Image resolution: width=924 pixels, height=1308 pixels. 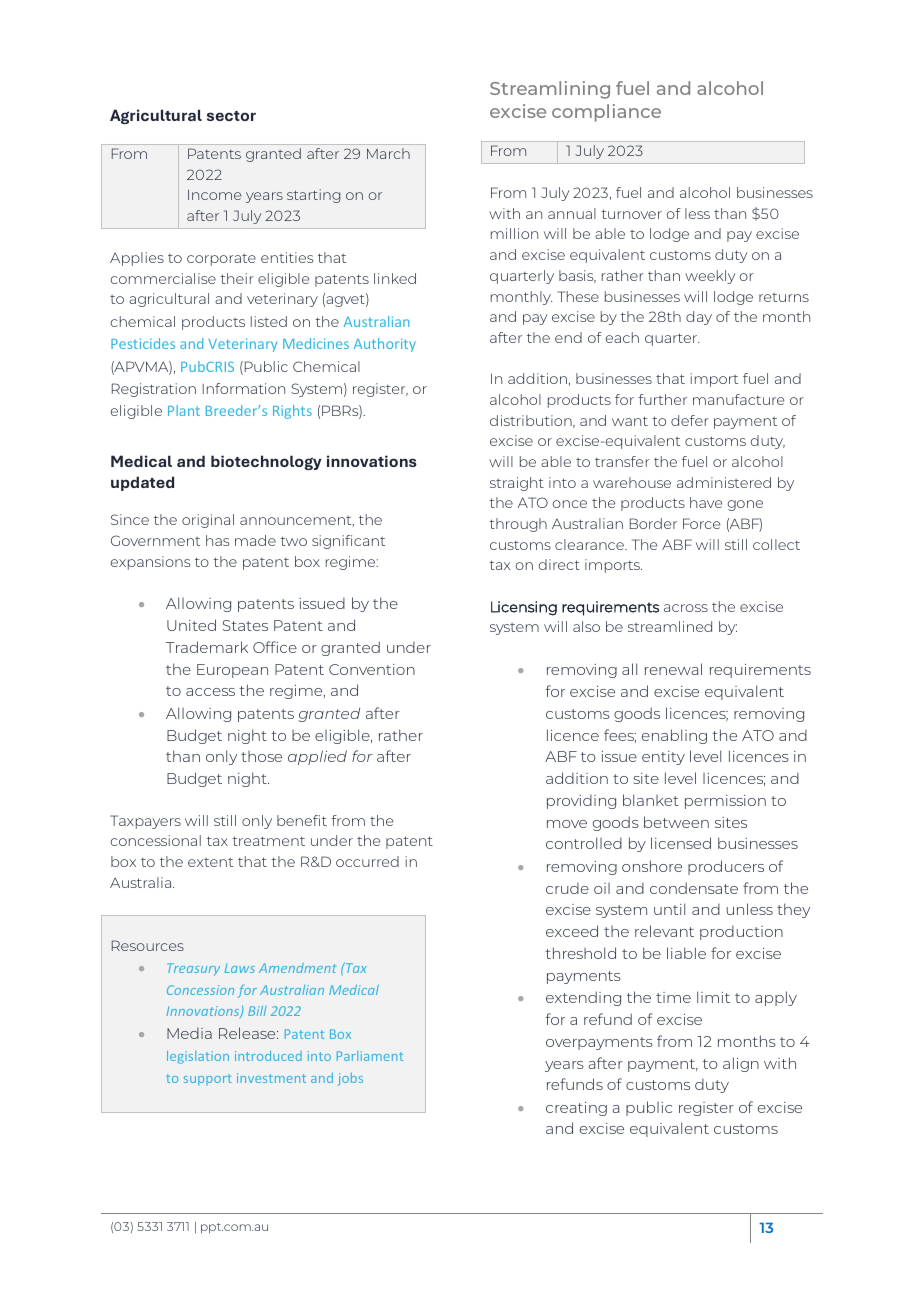 What do you see at coordinates (517, 484) in the page?
I see `straight` at bounding box center [517, 484].
